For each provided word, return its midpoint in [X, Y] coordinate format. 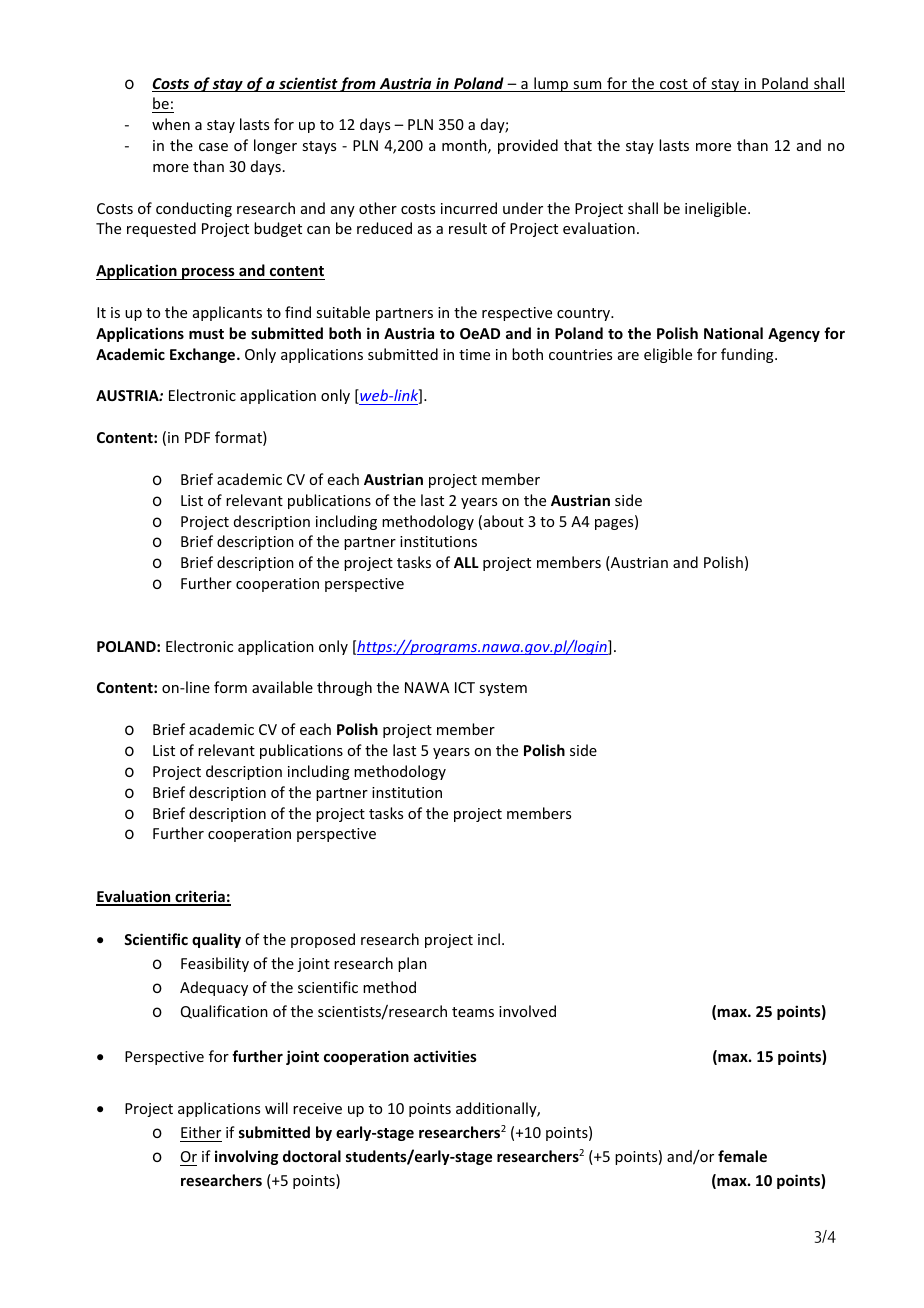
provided [528, 146]
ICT [465, 687]
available [282, 687]
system [503, 689]
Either [201, 1132]
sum [587, 86]
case [213, 147]
